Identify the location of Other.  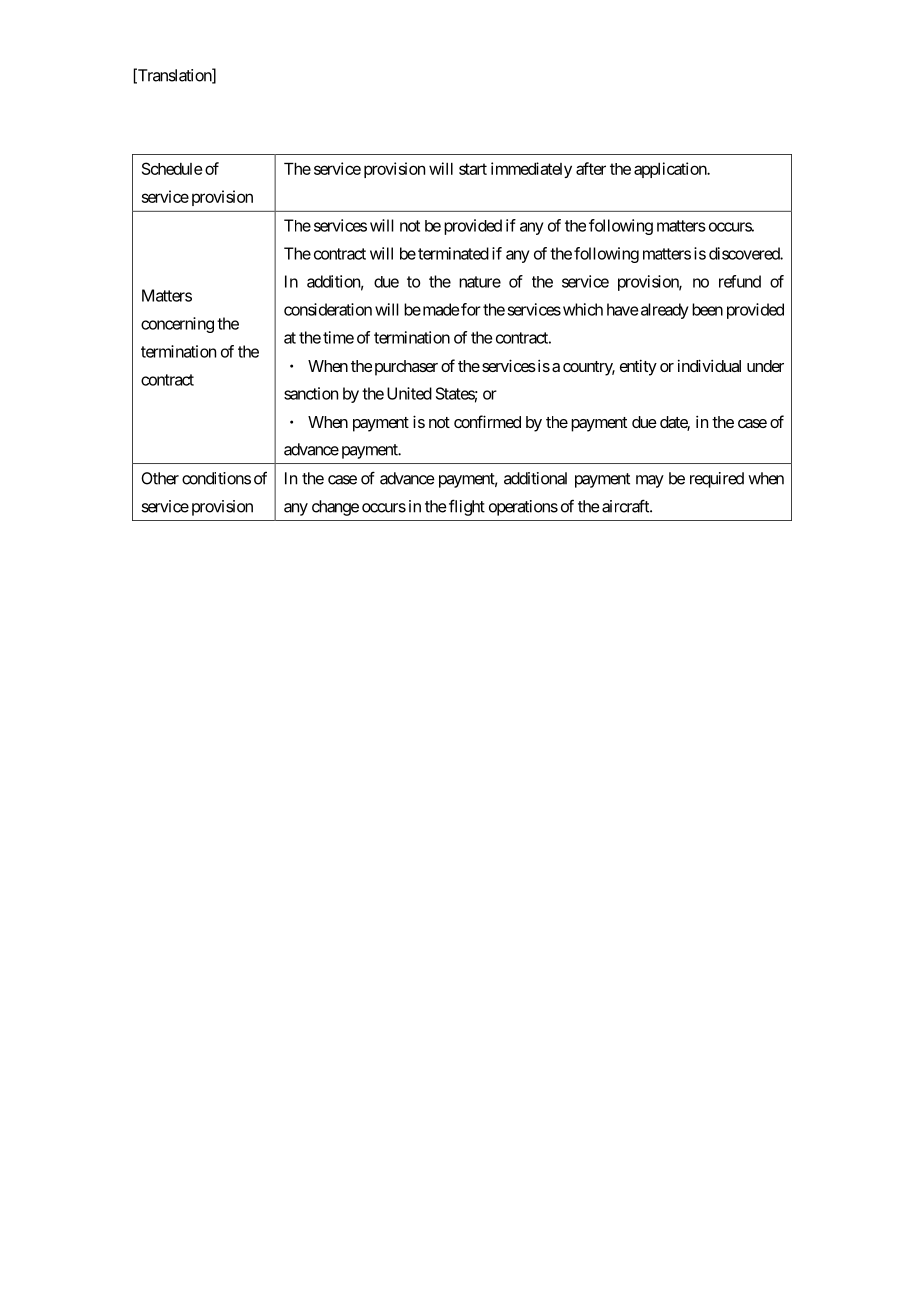
(160, 478).
